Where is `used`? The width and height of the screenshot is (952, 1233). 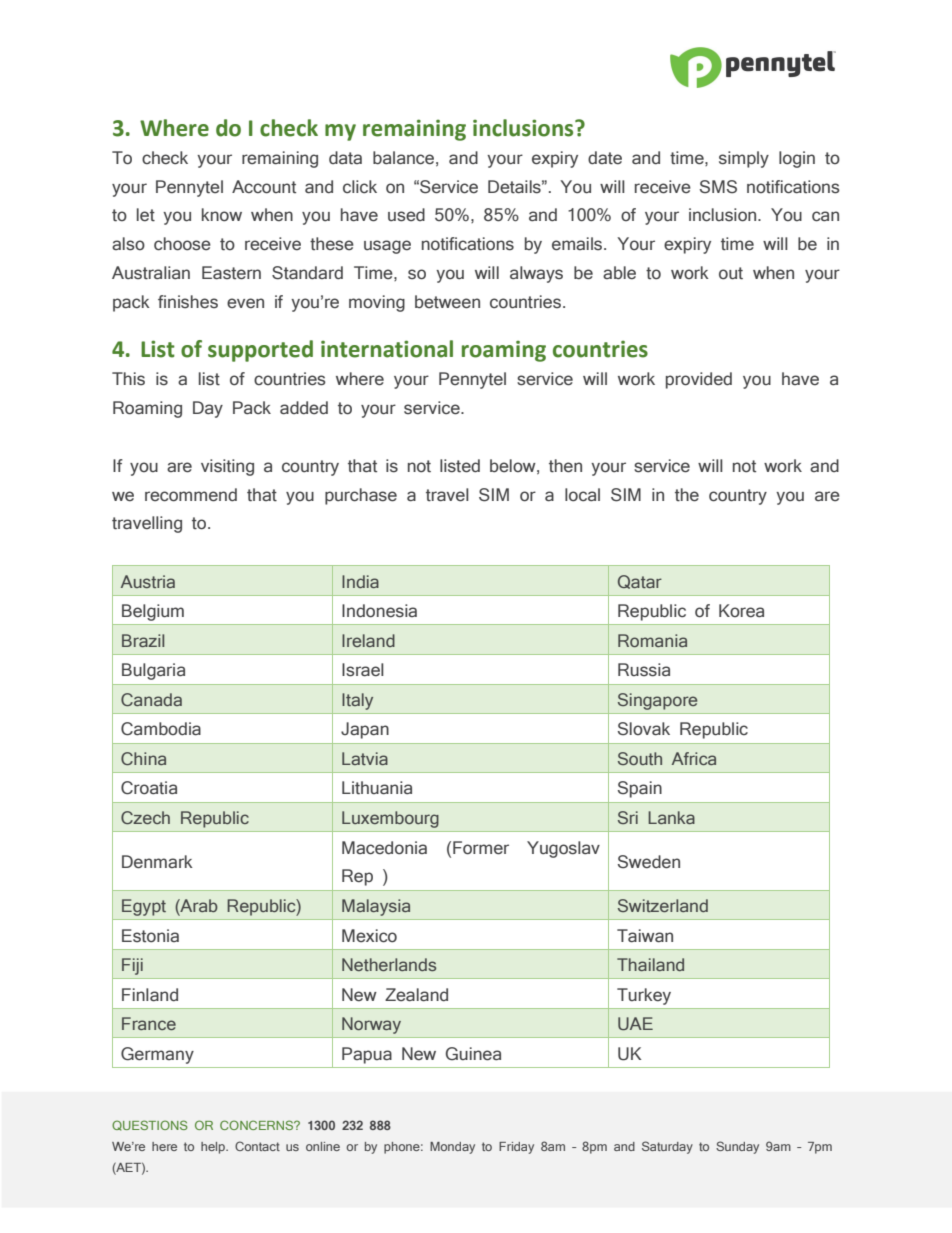 used is located at coordinates (406, 215).
